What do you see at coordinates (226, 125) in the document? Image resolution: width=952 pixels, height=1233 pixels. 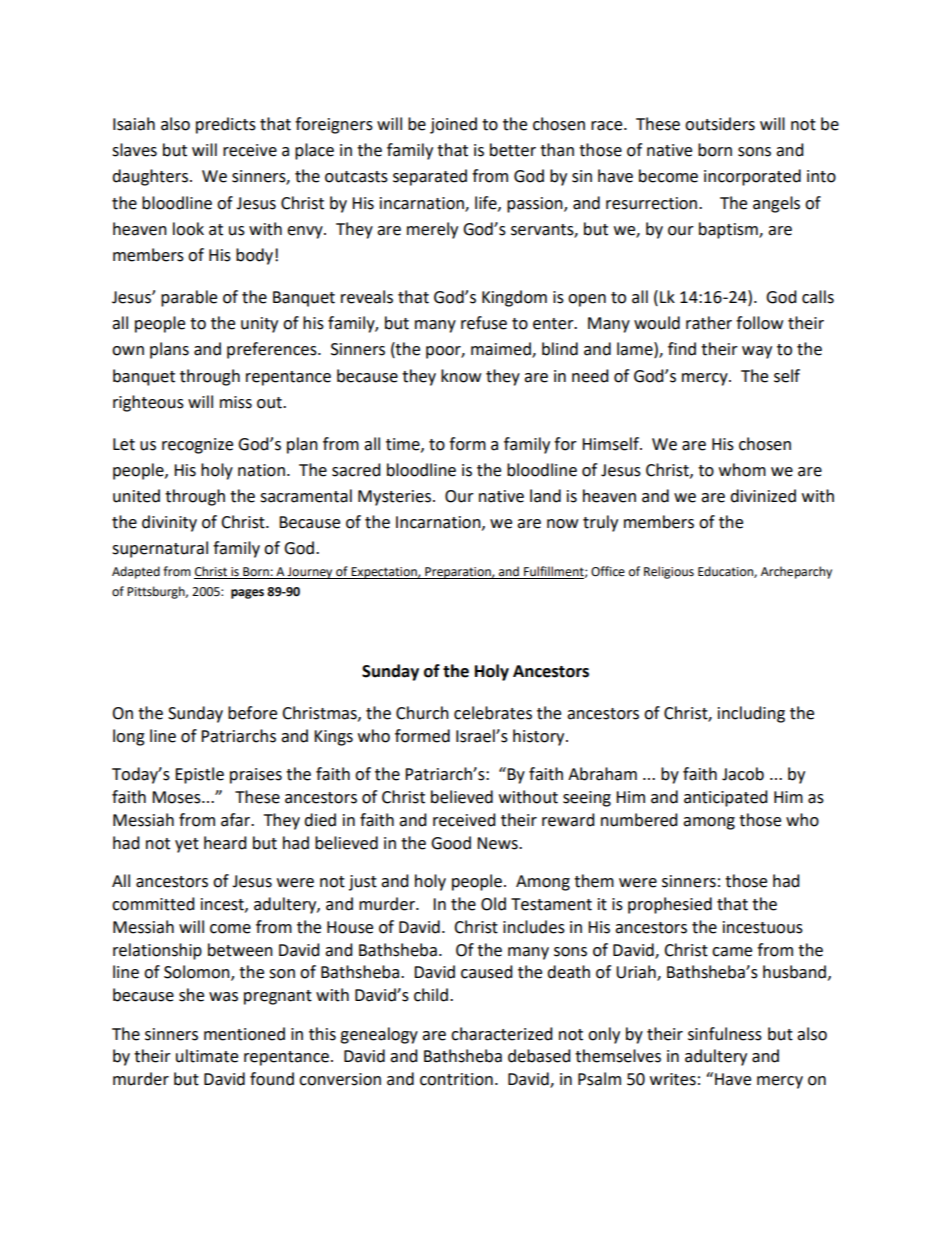 I see `predicts` at bounding box center [226, 125].
